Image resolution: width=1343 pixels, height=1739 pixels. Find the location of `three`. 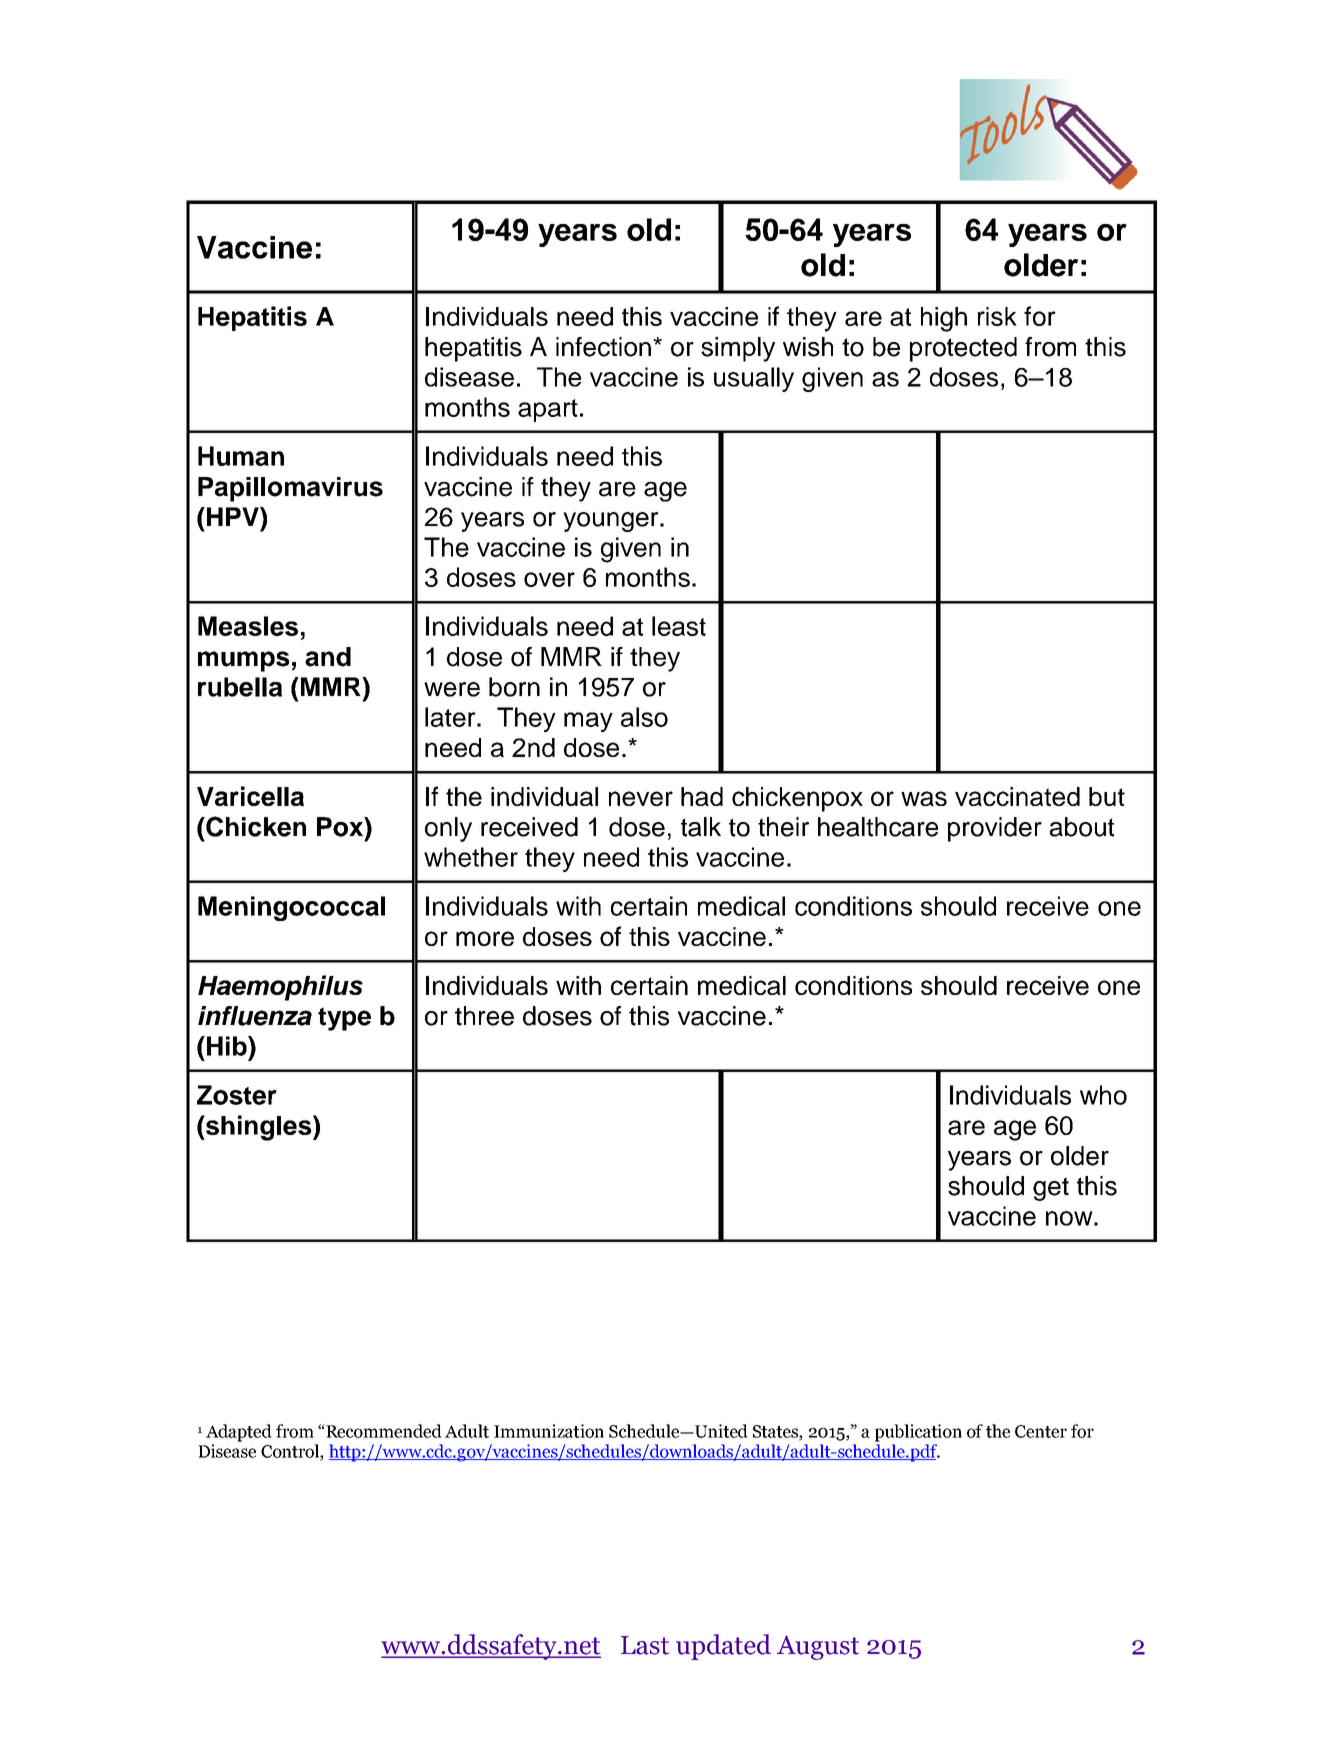

three is located at coordinates (484, 1016).
